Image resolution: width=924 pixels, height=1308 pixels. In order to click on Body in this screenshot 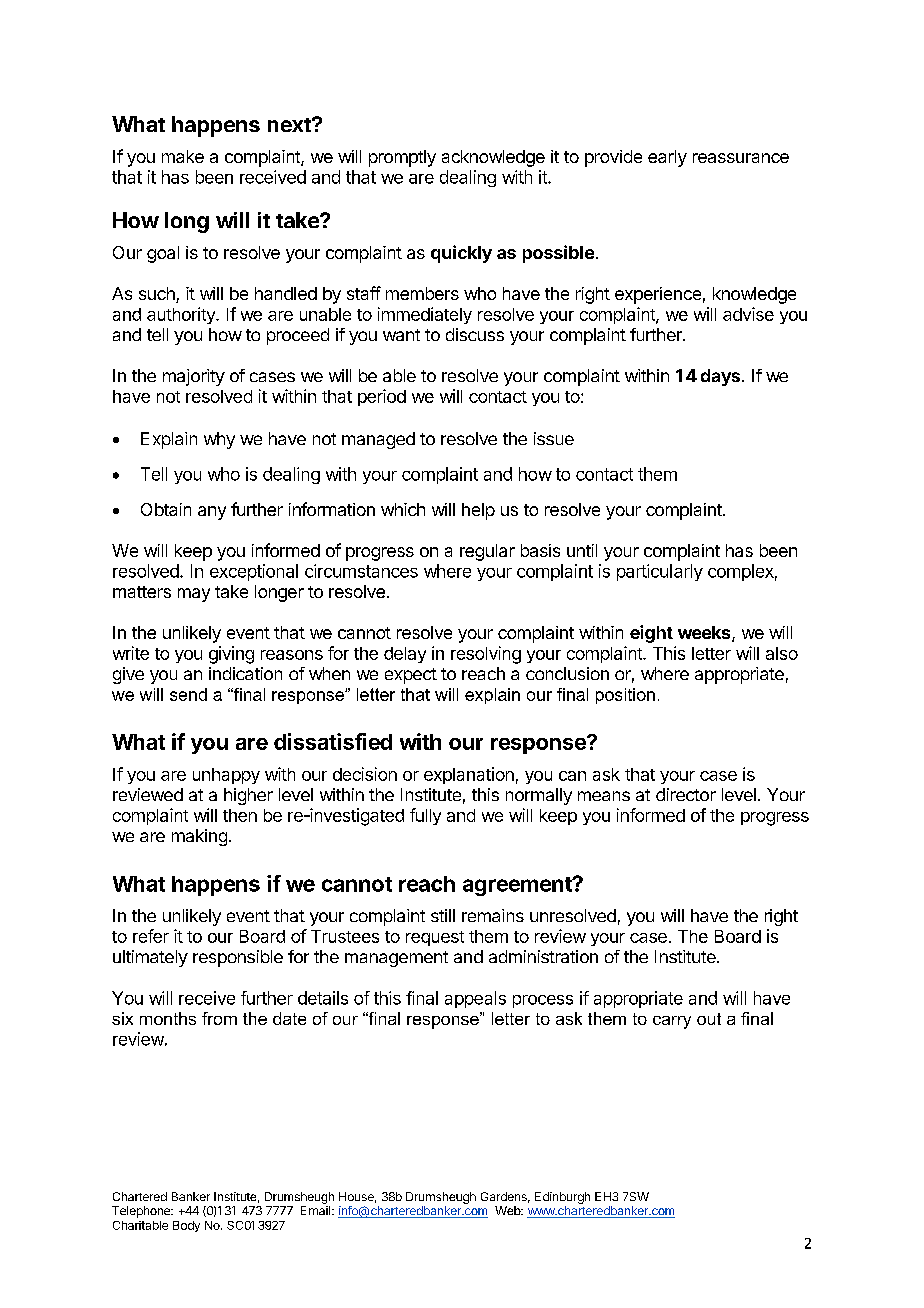, I will do `click(186, 1226)`.
